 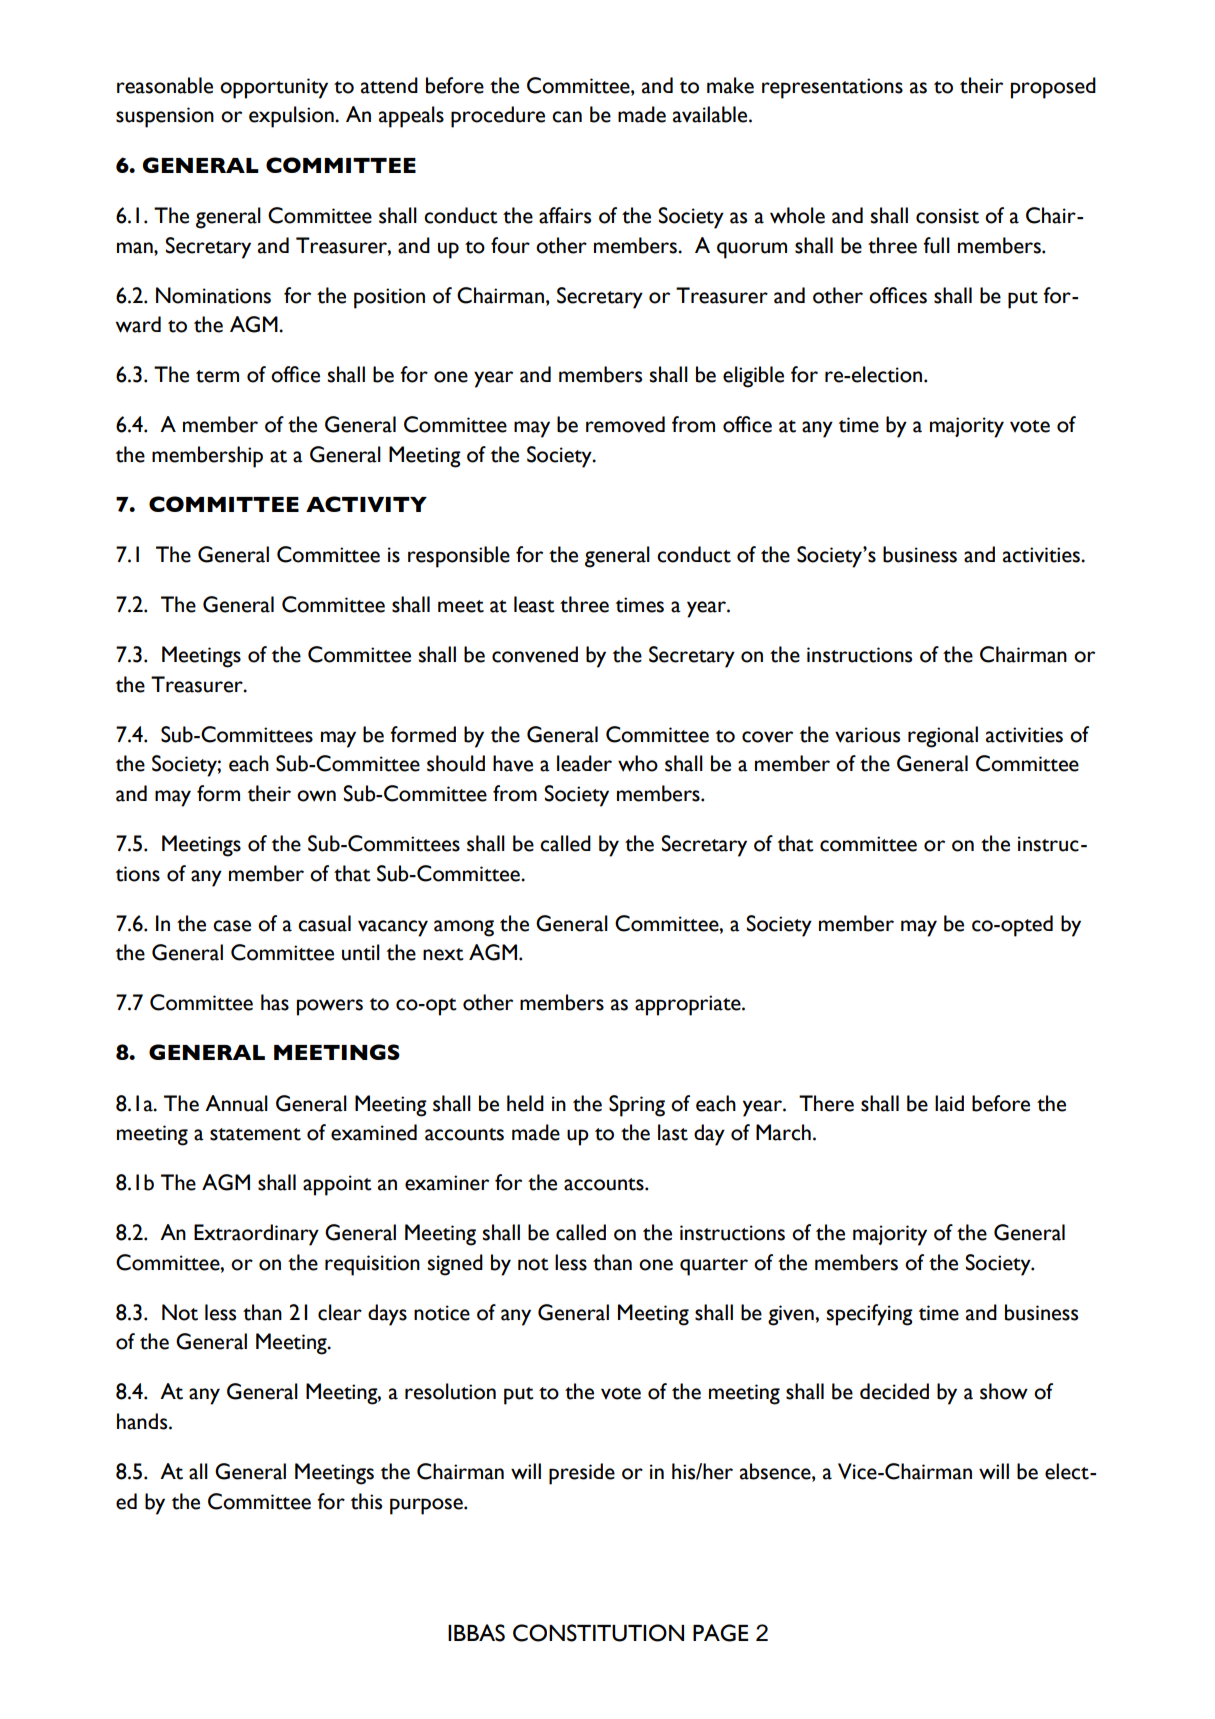 I want to click on regional, so click(x=943, y=737).
